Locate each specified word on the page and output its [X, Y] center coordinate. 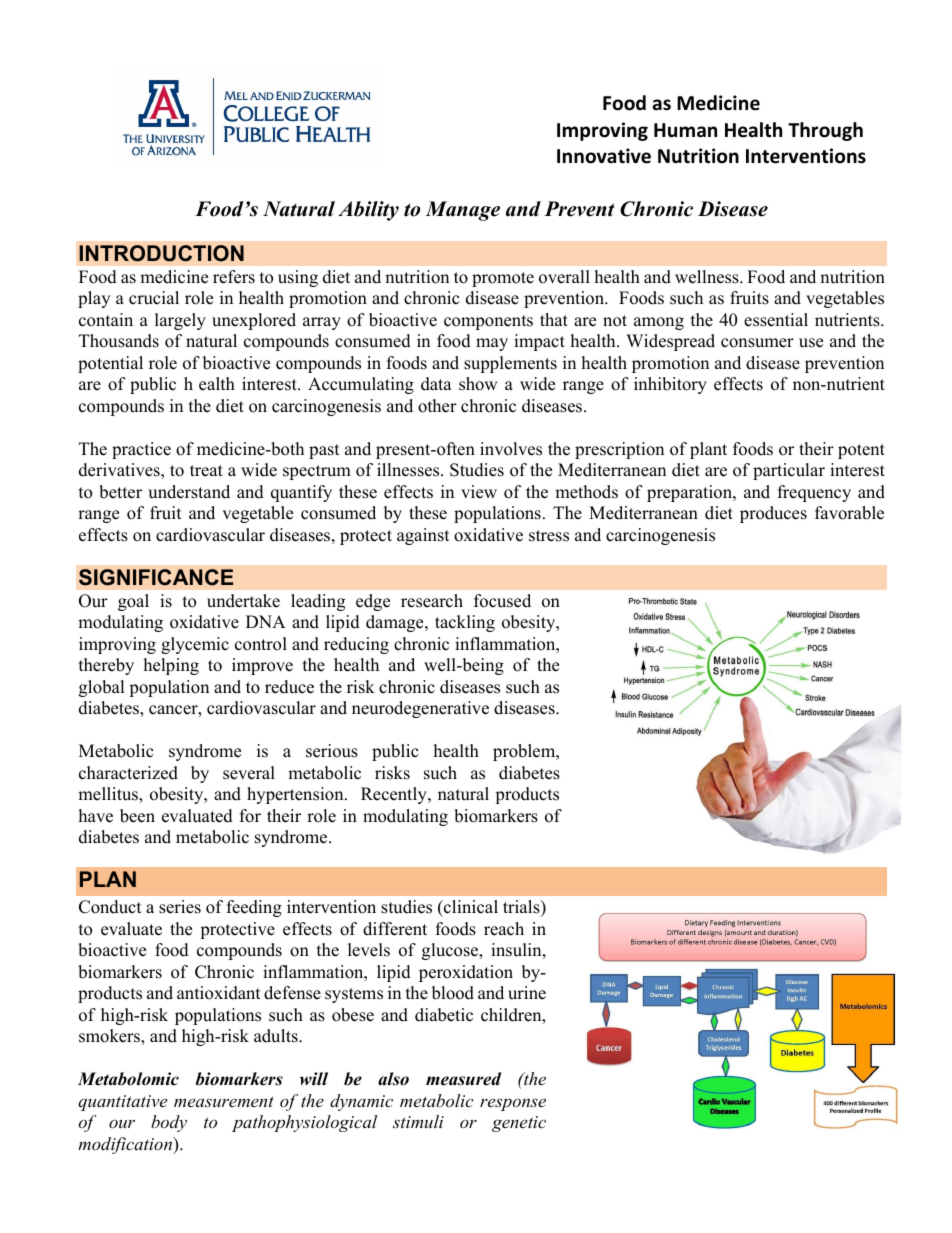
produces [773, 514]
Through [825, 131]
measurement [224, 1101]
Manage [463, 211]
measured [464, 1079]
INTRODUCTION [161, 253]
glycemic [195, 645]
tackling [465, 623]
